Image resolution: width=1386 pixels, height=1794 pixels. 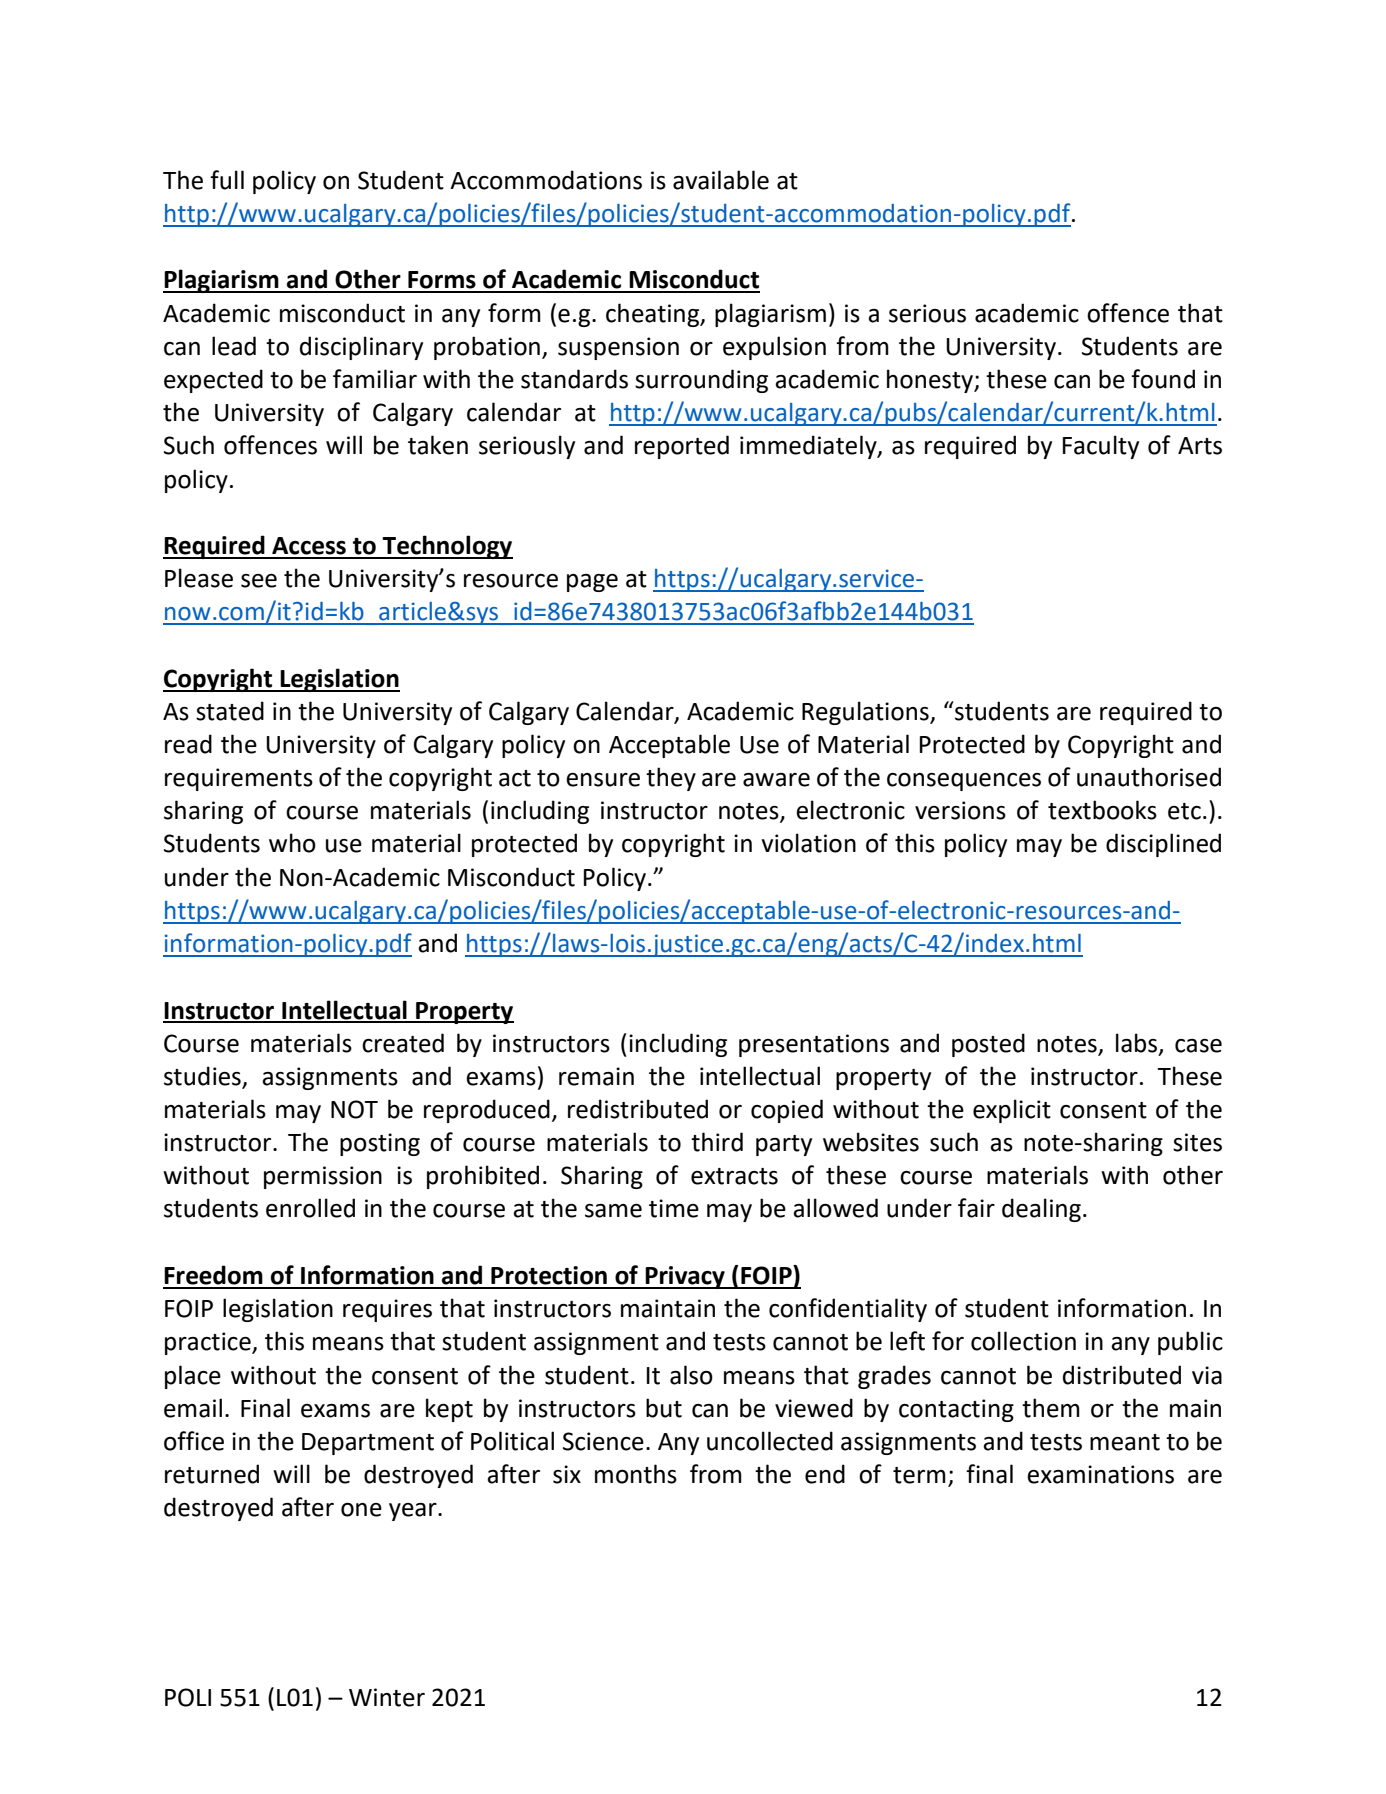 I want to click on Winter, so click(x=387, y=1697).
